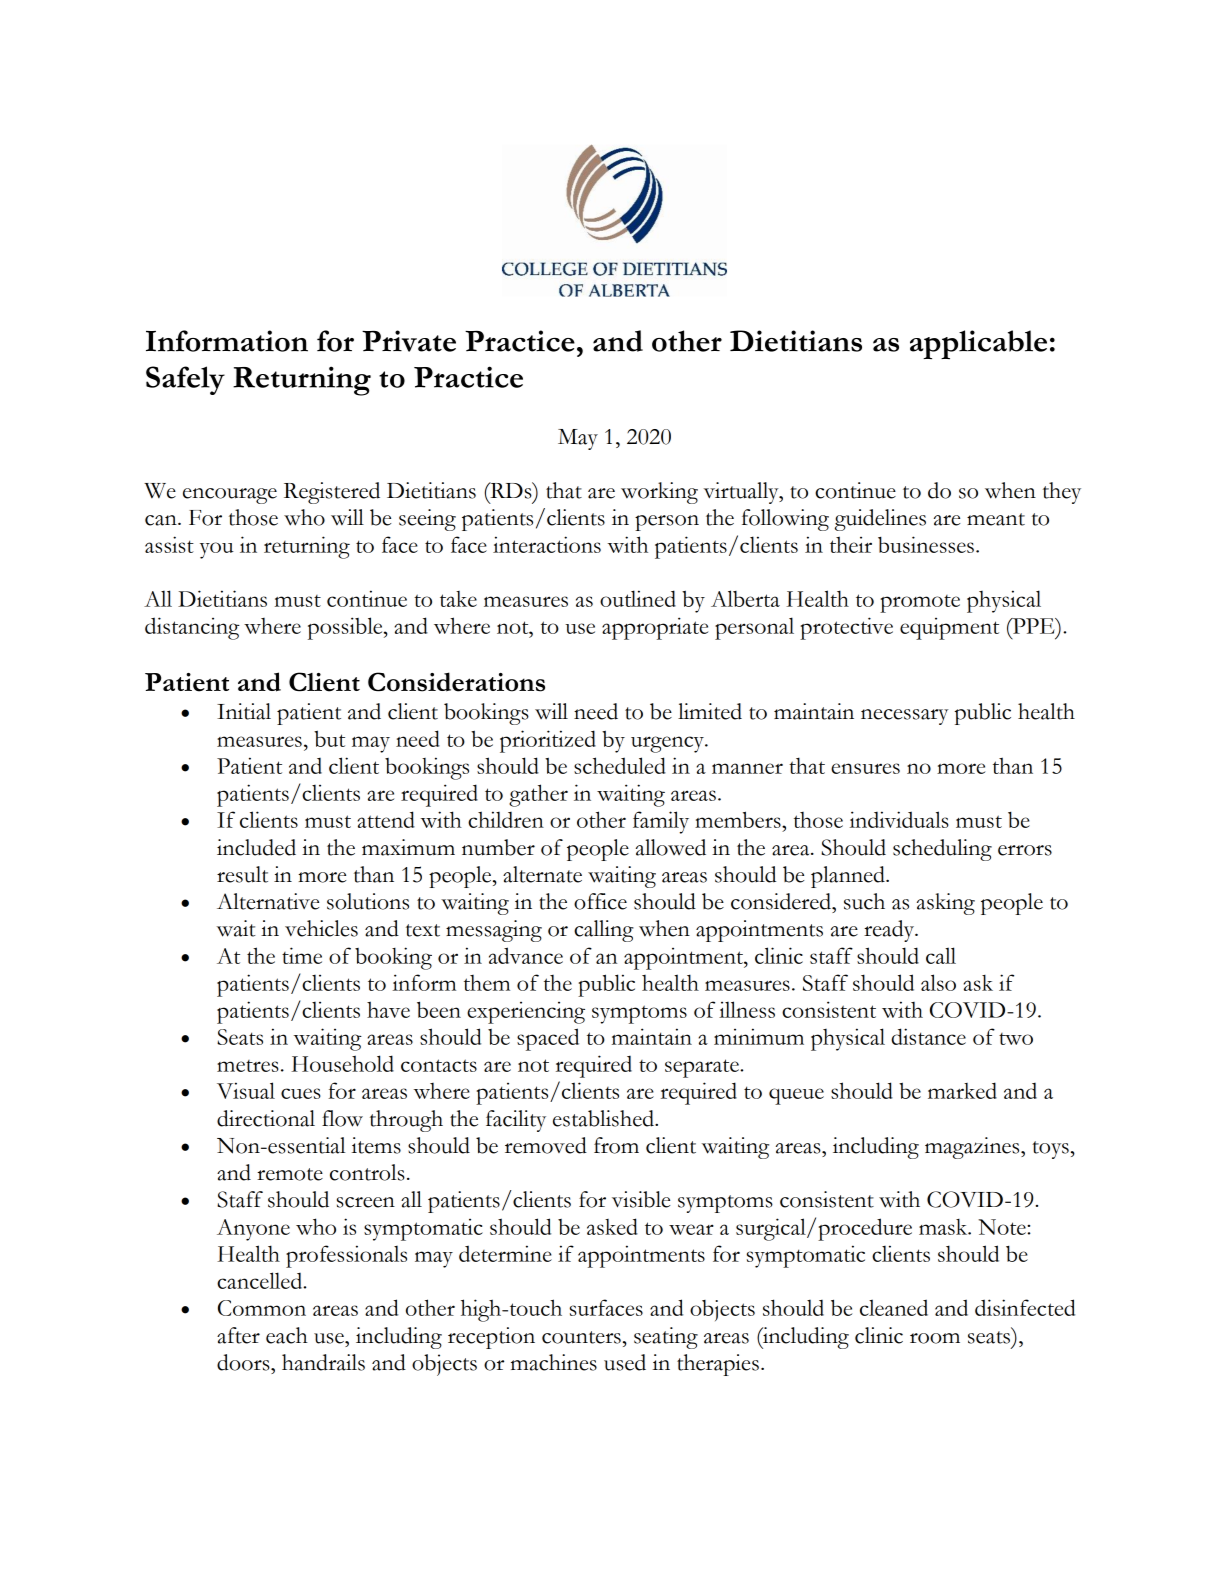 The image size is (1229, 1590). I want to click on counters, so click(581, 1337).
